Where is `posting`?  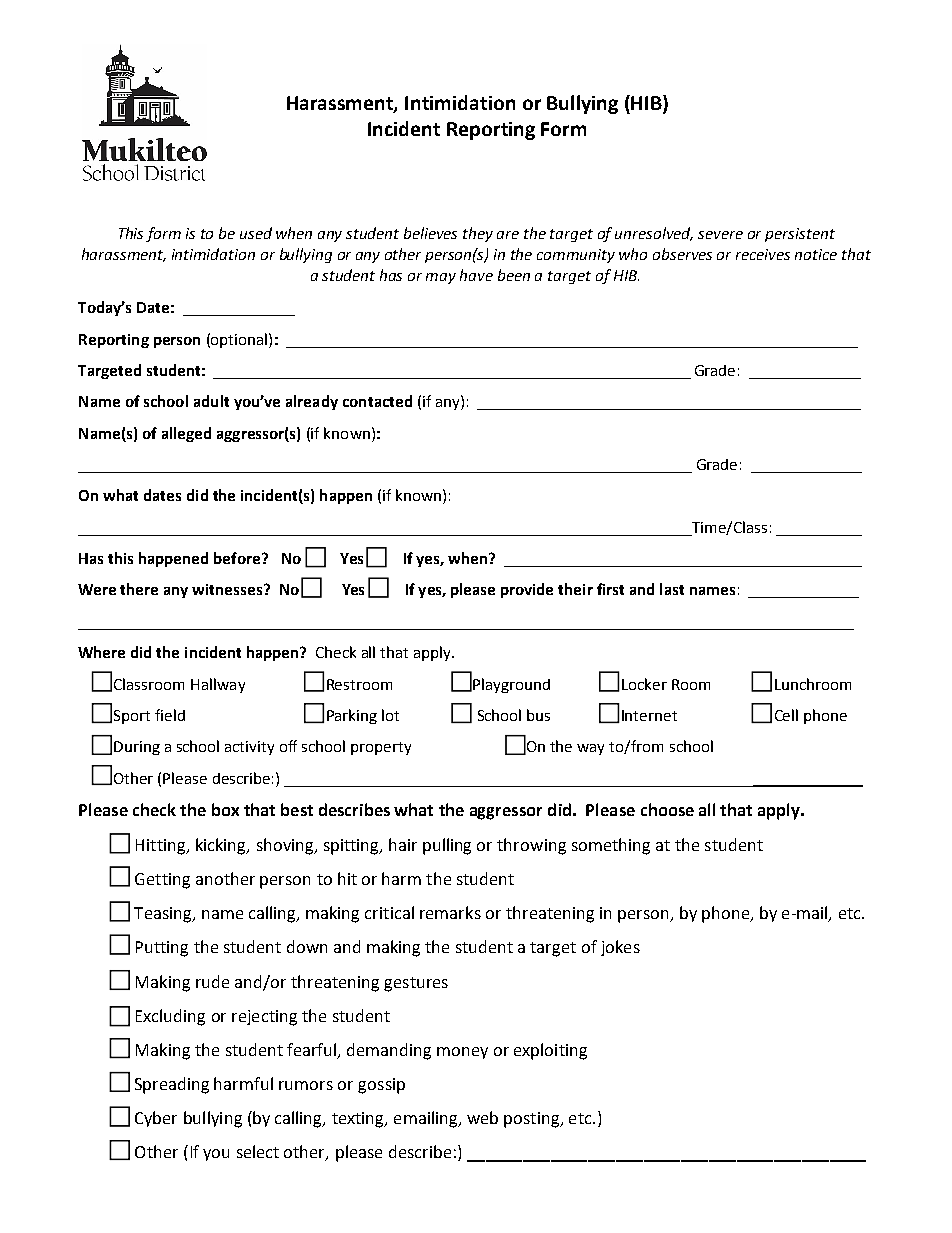 posting is located at coordinates (533, 1120).
